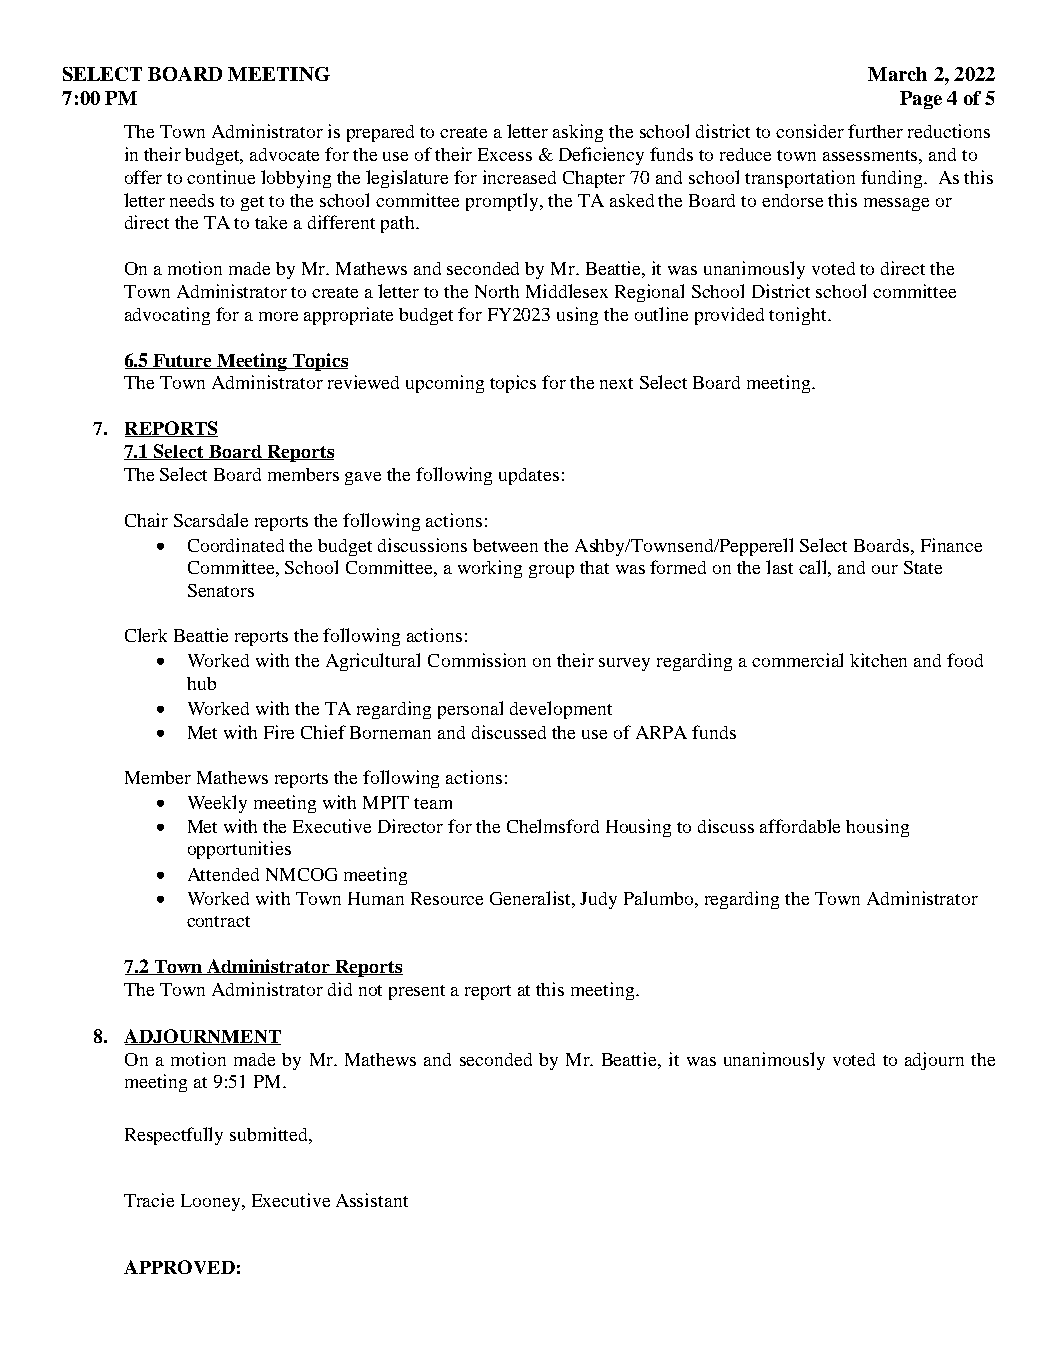 The image size is (1058, 1369). Describe the element at coordinates (561, 710) in the image. I see `development` at that location.
